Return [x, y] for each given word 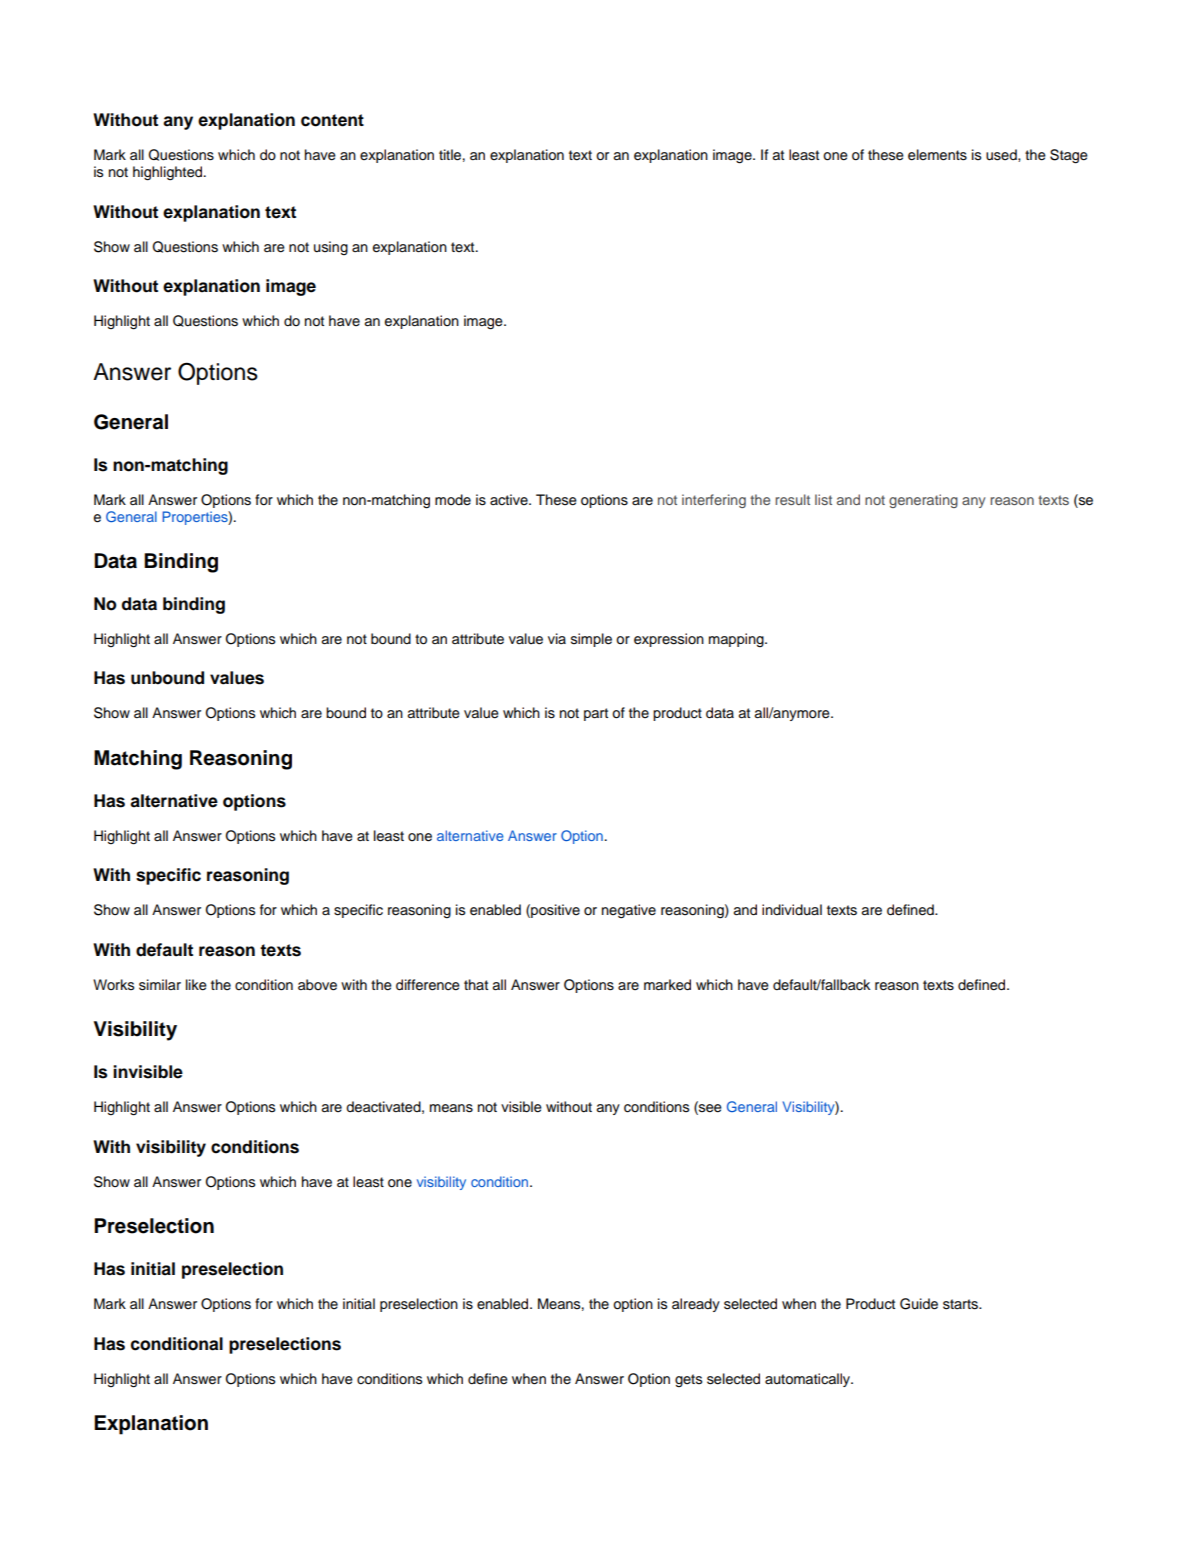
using [331, 248]
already [696, 1305]
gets [688, 1380]
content [332, 120]
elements [937, 155]
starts [961, 1304]
